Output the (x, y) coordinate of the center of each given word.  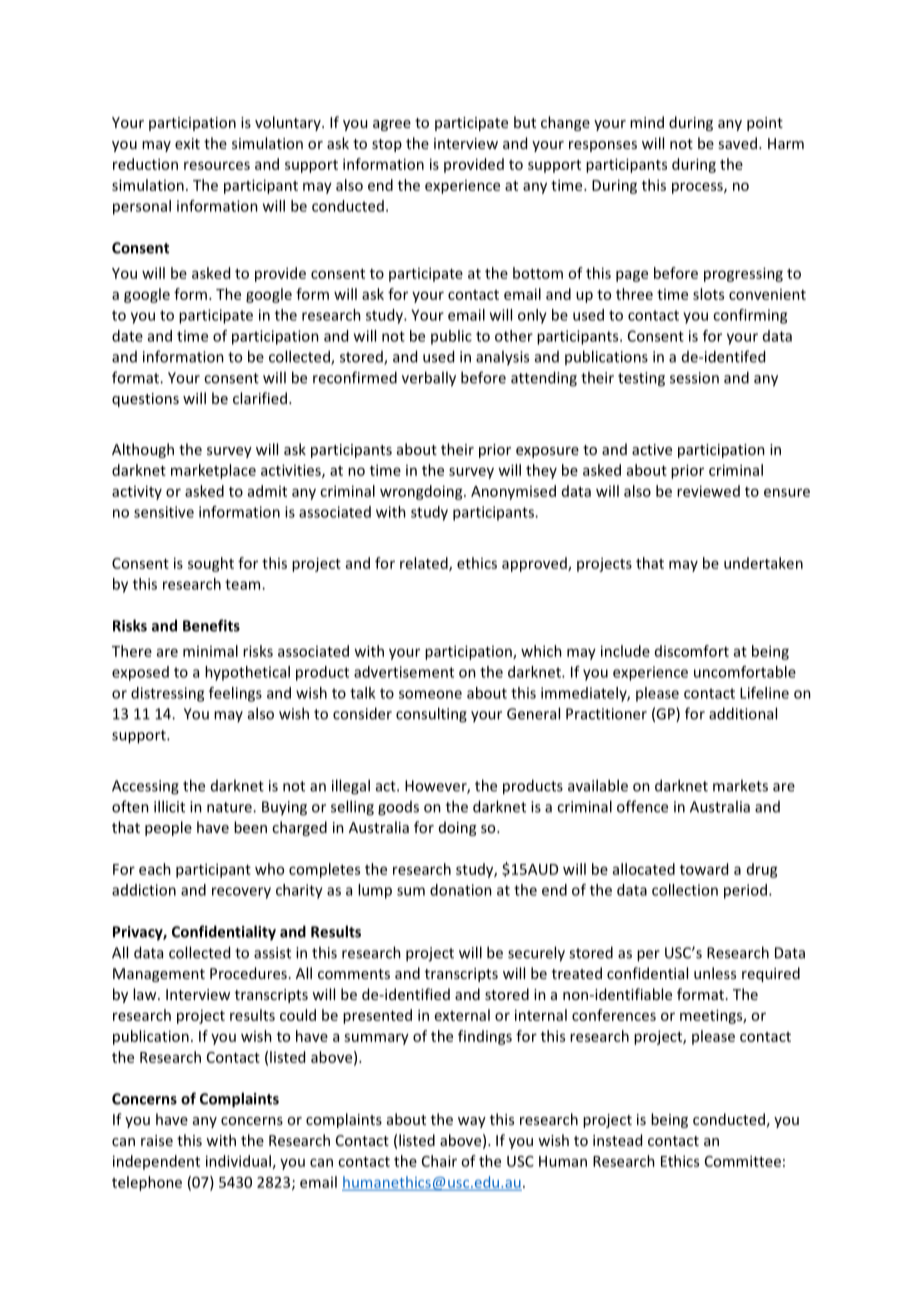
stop (387, 145)
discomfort (692, 651)
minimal (210, 651)
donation (461, 890)
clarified (260, 398)
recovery (241, 893)
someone (430, 694)
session (694, 378)
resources (217, 165)
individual (238, 1161)
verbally (429, 379)
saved (737, 143)
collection (685, 890)
